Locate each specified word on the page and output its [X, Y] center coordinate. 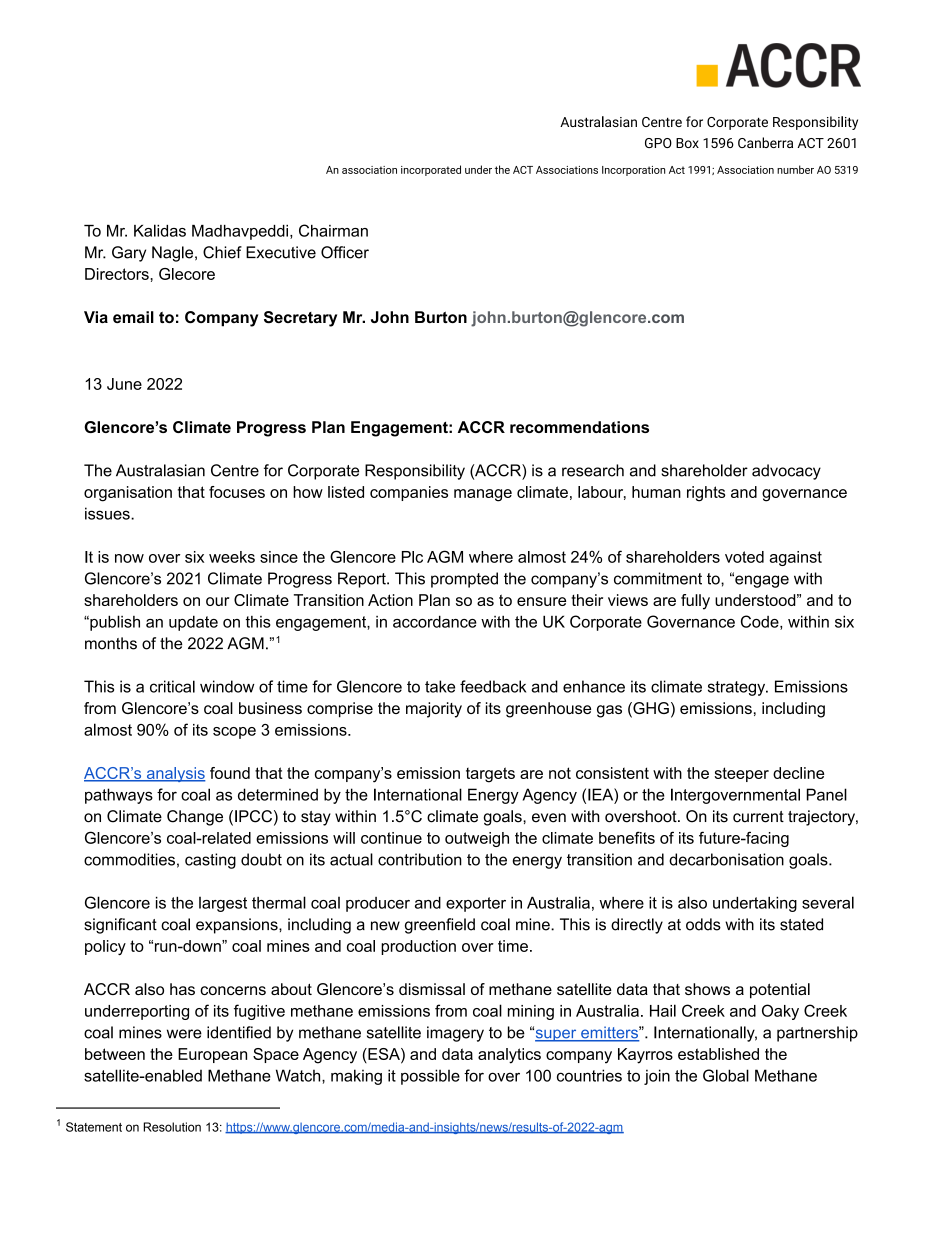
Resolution [172, 1127]
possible [430, 1077]
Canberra [765, 142]
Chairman [333, 230]
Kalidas [160, 230]
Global [726, 1075]
